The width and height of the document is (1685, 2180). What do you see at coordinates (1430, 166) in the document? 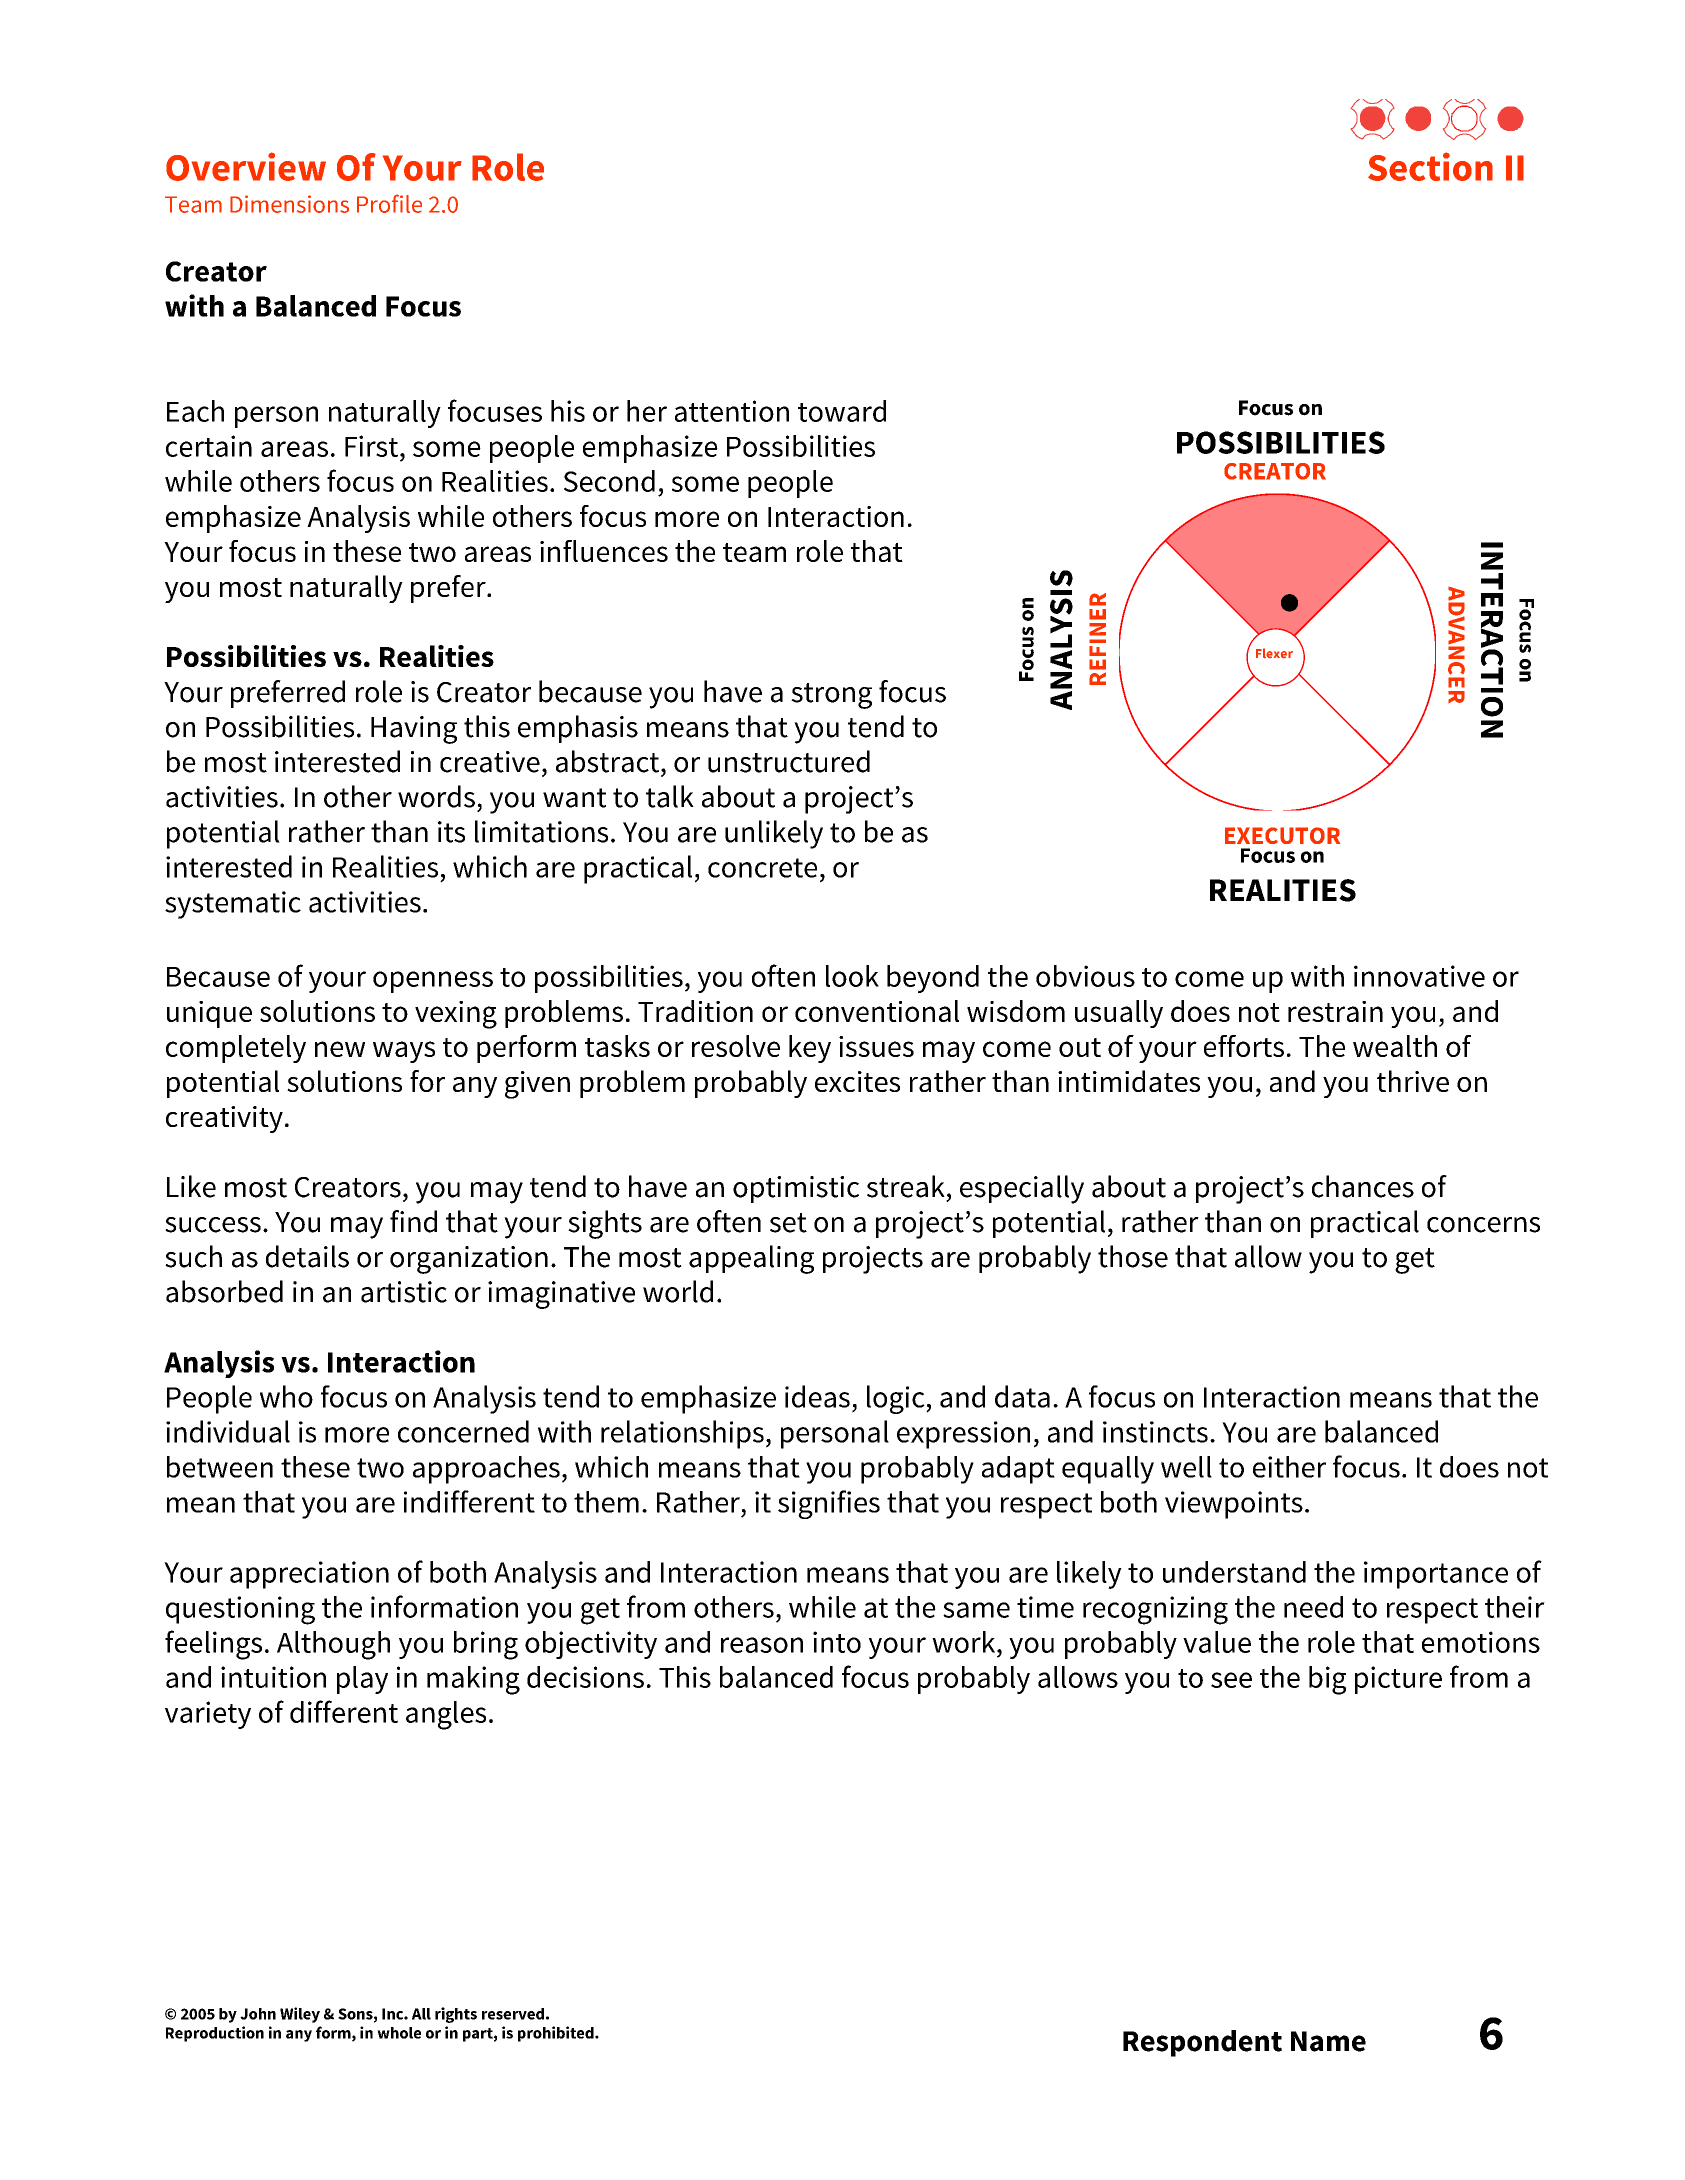
I see `Section` at bounding box center [1430, 166].
